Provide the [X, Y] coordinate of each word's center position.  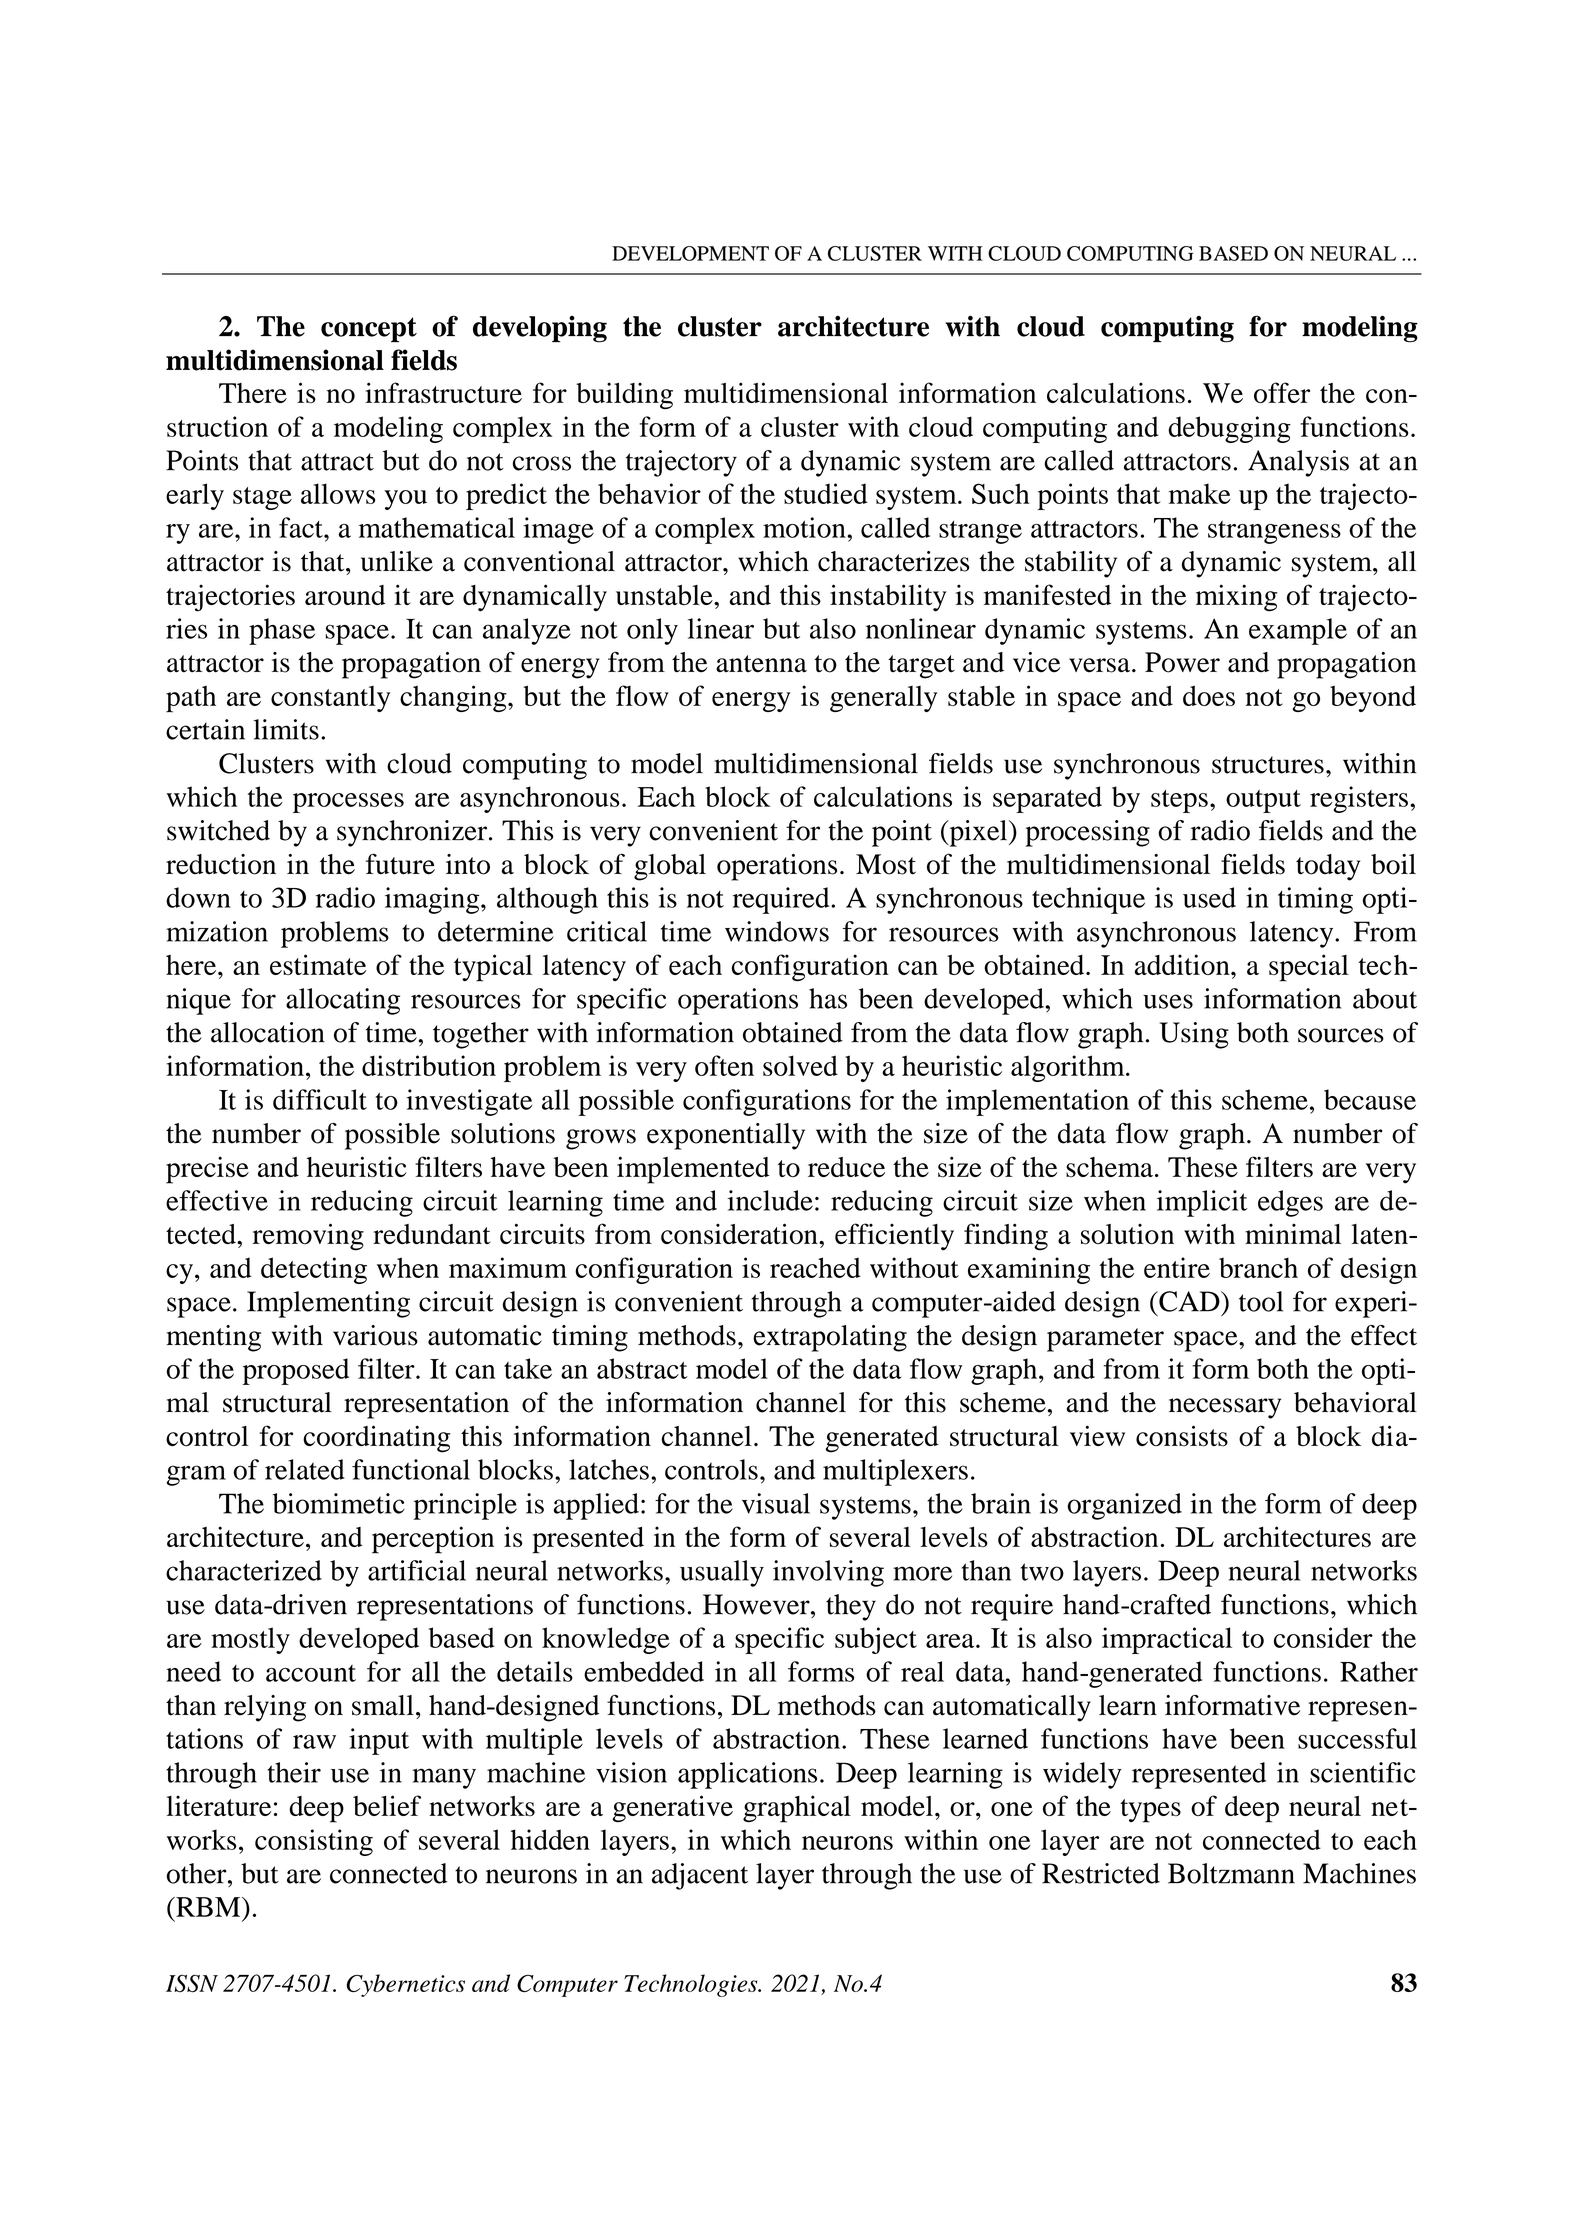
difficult [320, 1099]
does [1209, 695]
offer [1282, 392]
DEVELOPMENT [690, 253]
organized [1124, 1506]
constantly [330, 699]
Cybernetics [405, 1985]
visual [776, 1503]
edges [1290, 1203]
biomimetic [339, 1503]
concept [369, 330]
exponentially [726, 1136]
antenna [761, 664]
